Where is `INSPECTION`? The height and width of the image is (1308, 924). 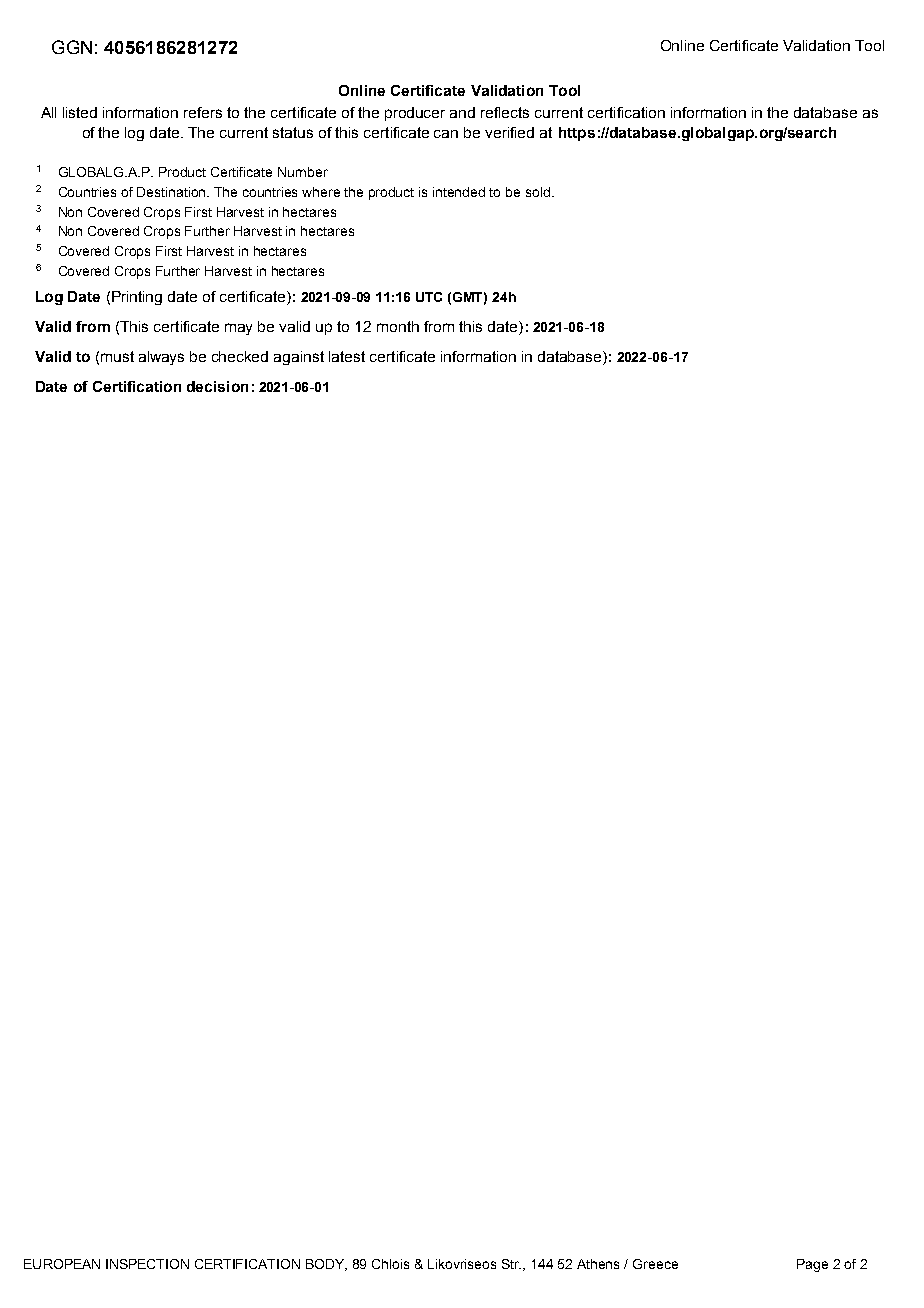 INSPECTION is located at coordinates (147, 1264).
